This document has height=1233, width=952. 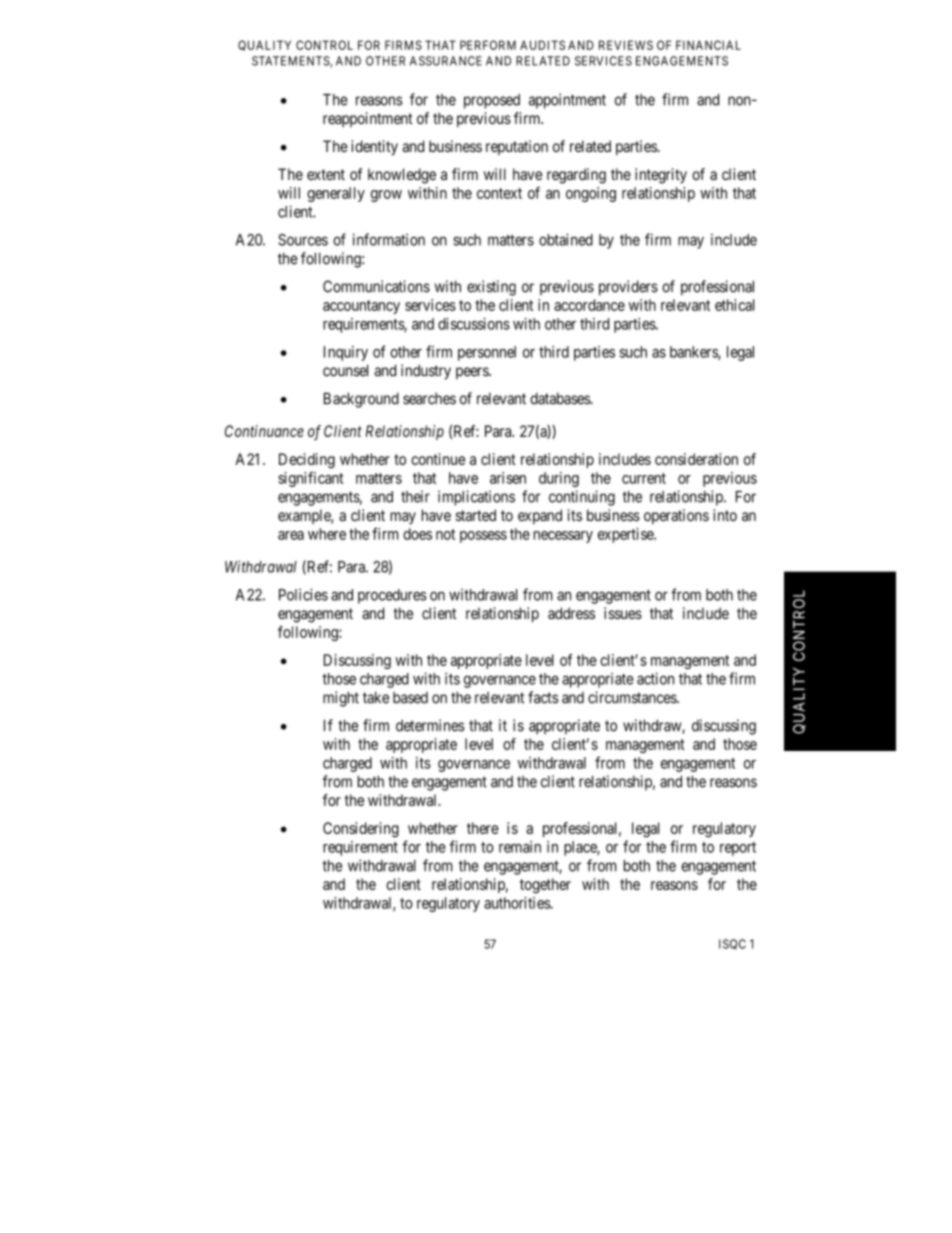 What do you see at coordinates (341, 699) in the document?
I see `might` at bounding box center [341, 699].
